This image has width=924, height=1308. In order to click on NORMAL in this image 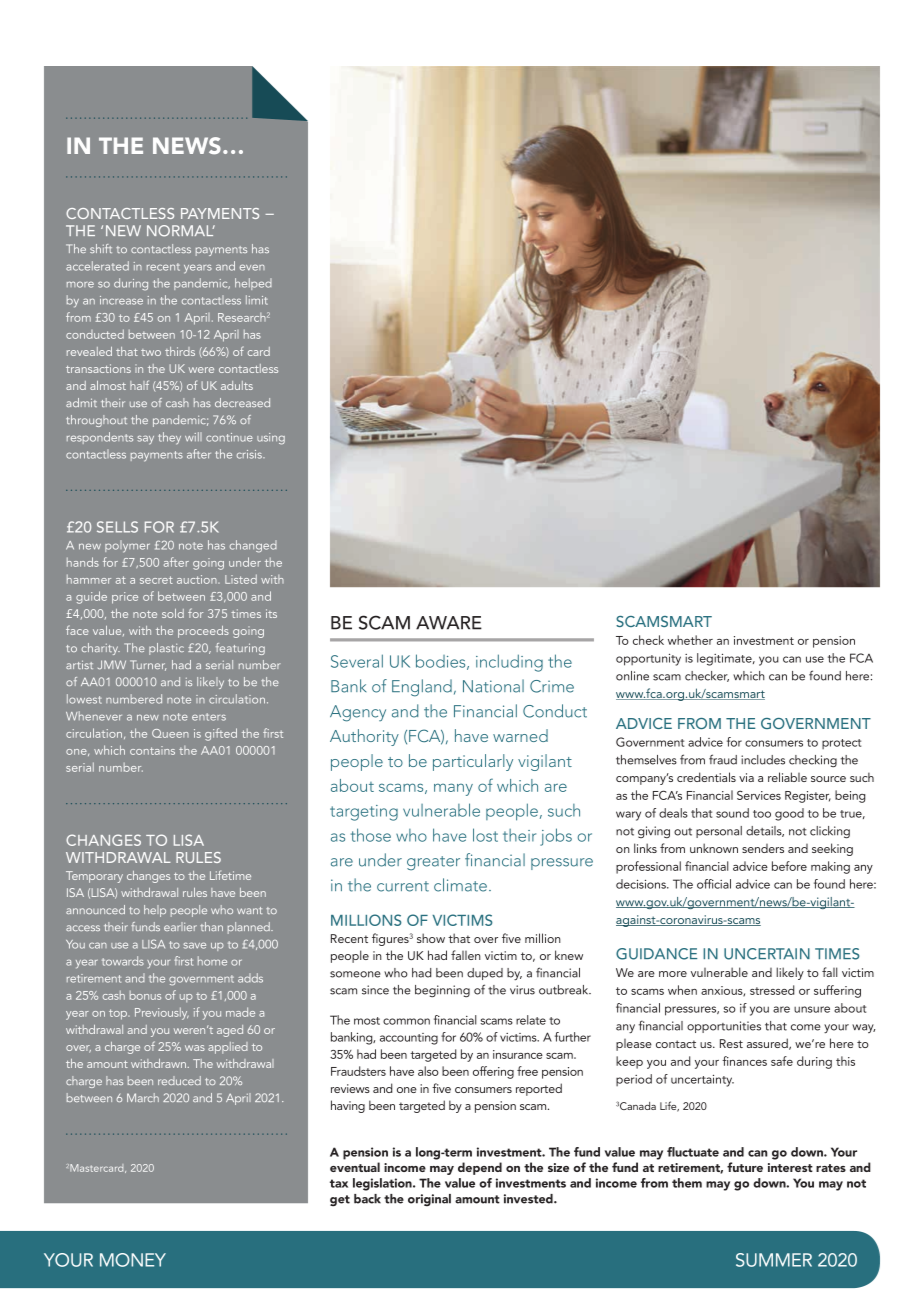, I will do `click(181, 231)`.
